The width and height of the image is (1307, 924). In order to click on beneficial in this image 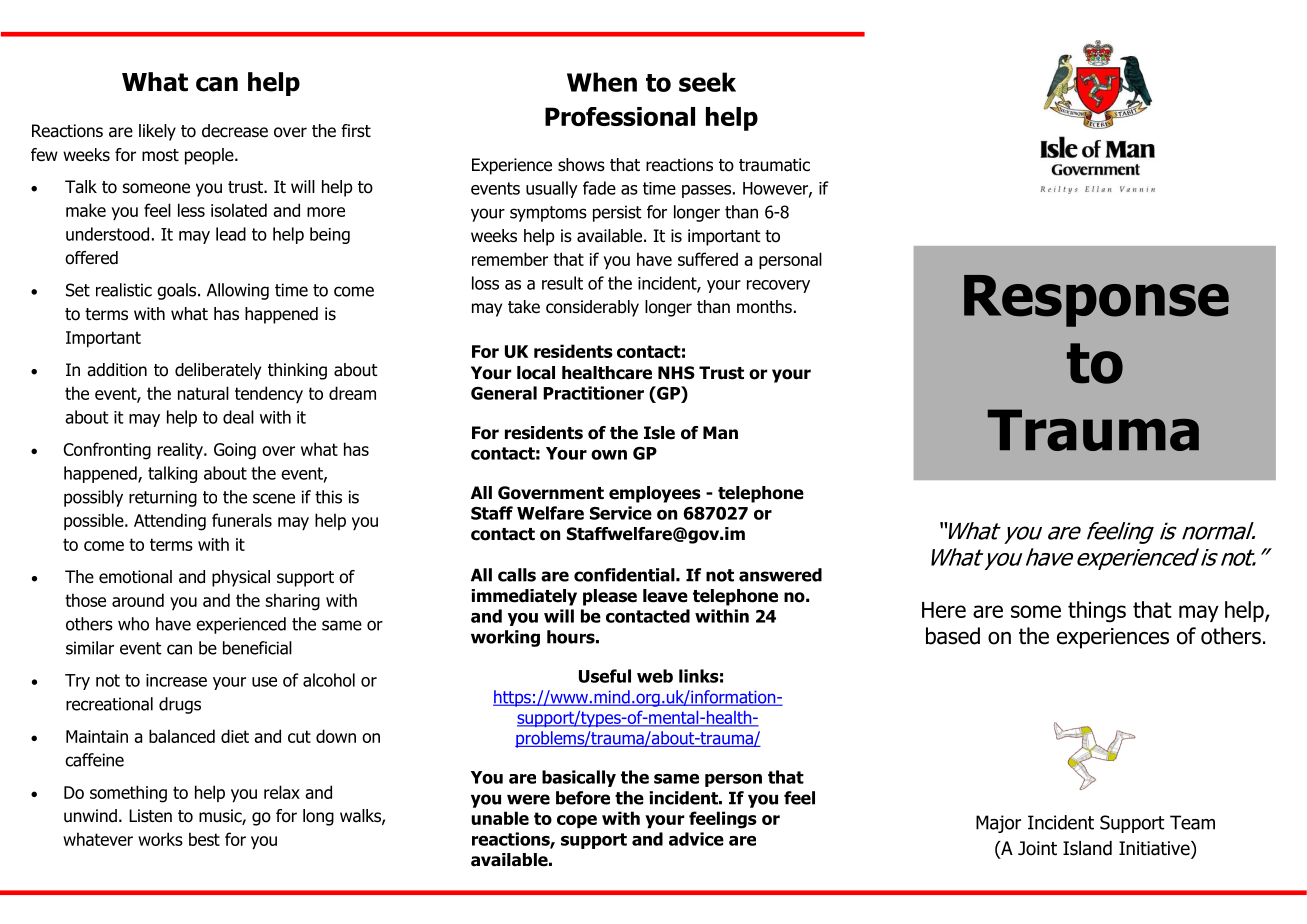, I will do `click(257, 648)`.
